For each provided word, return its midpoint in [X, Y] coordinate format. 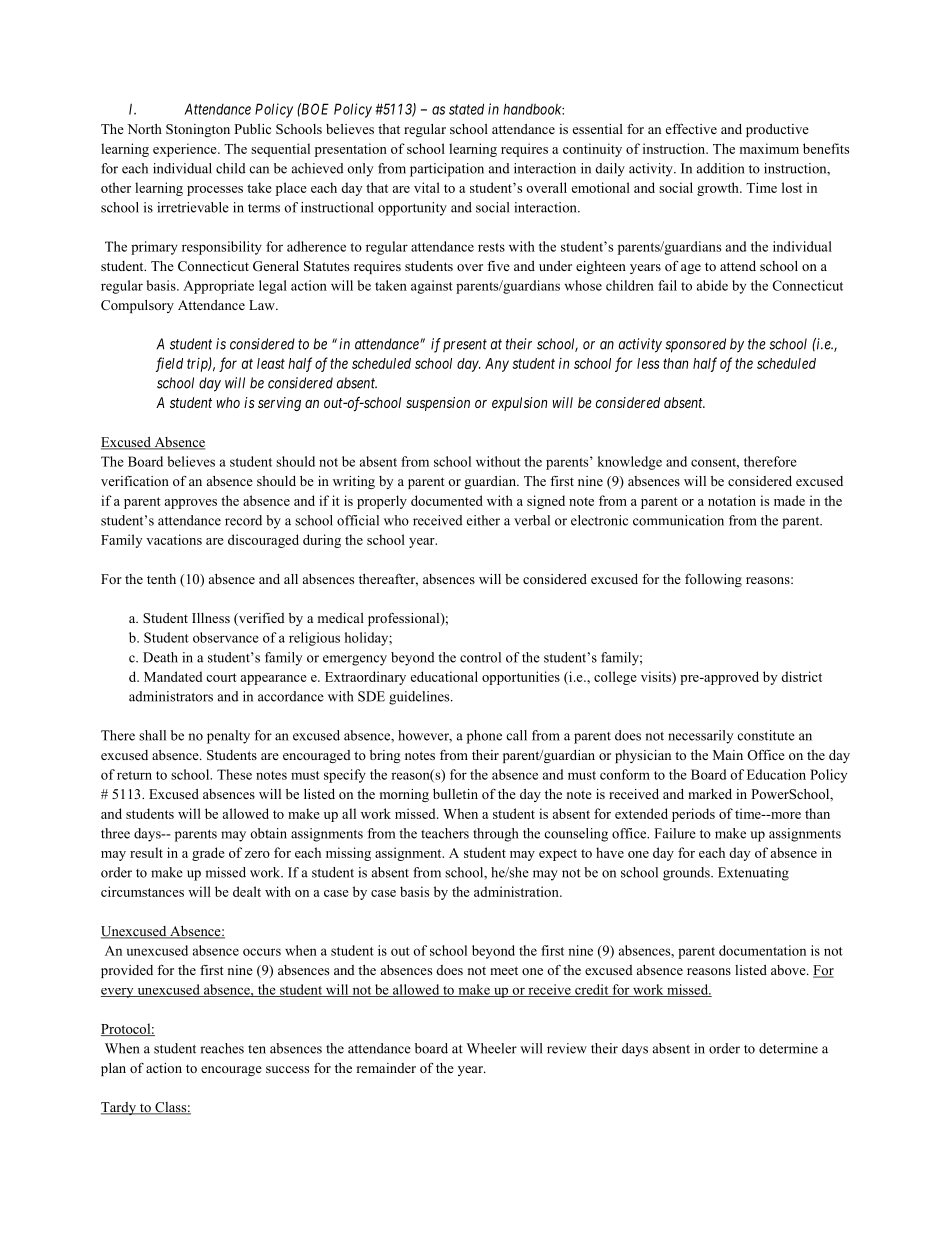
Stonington [198, 130]
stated [466, 109]
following [713, 580]
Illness [211, 618]
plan [113, 1069]
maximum [769, 148]
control [480, 657]
